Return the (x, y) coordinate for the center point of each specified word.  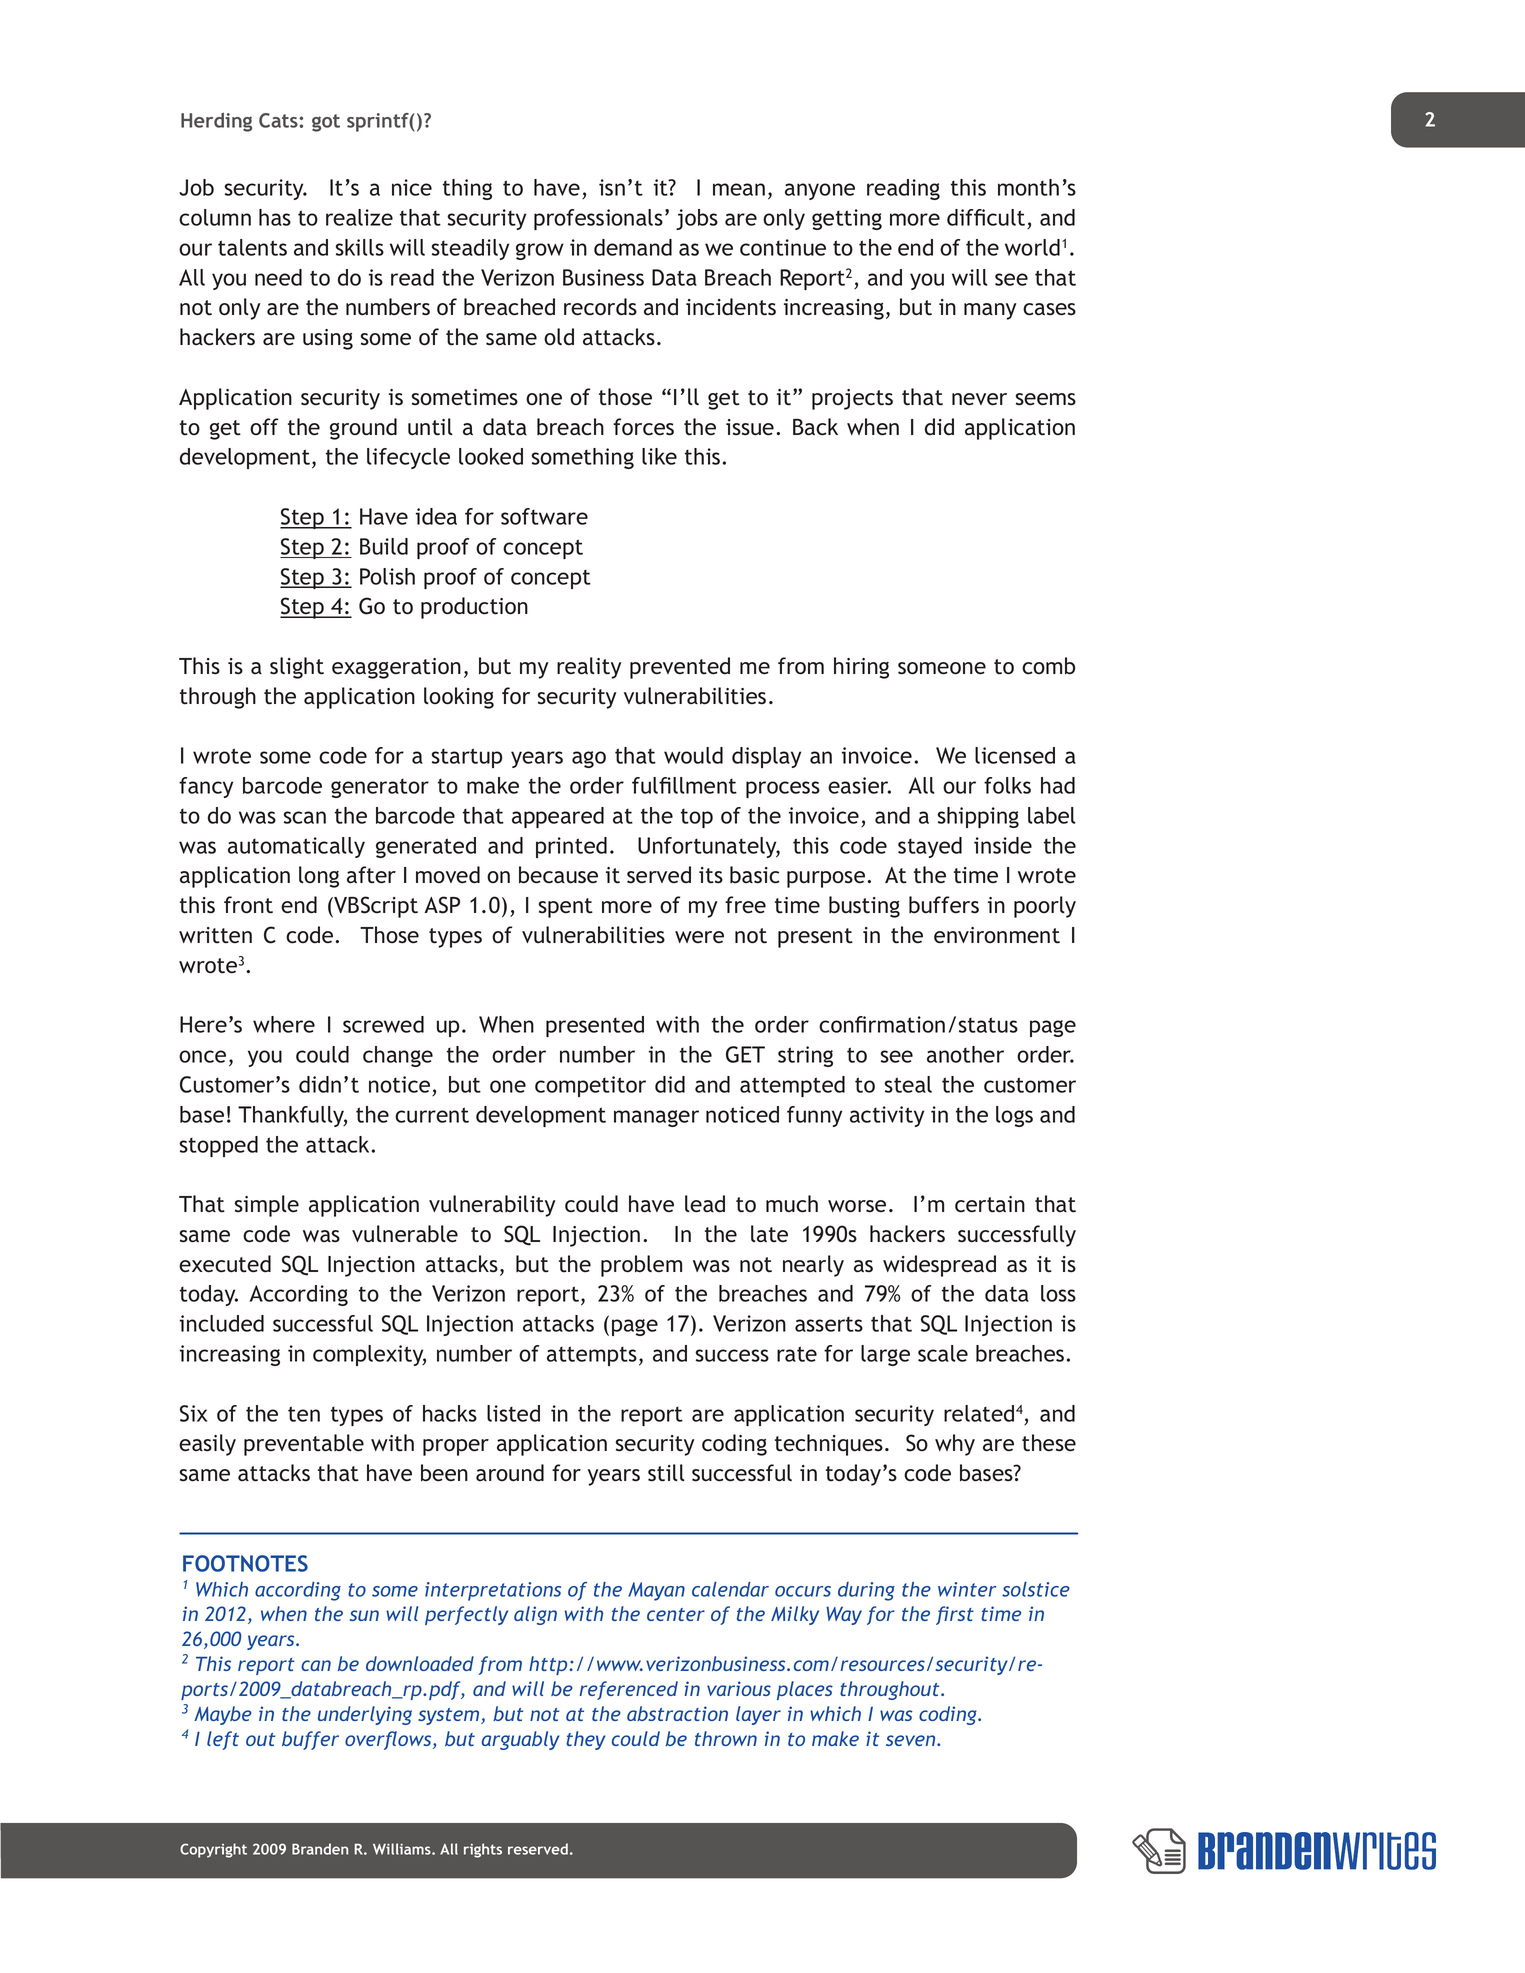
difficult (986, 217)
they (586, 1740)
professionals (598, 219)
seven (912, 1740)
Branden (320, 1849)
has (275, 217)
